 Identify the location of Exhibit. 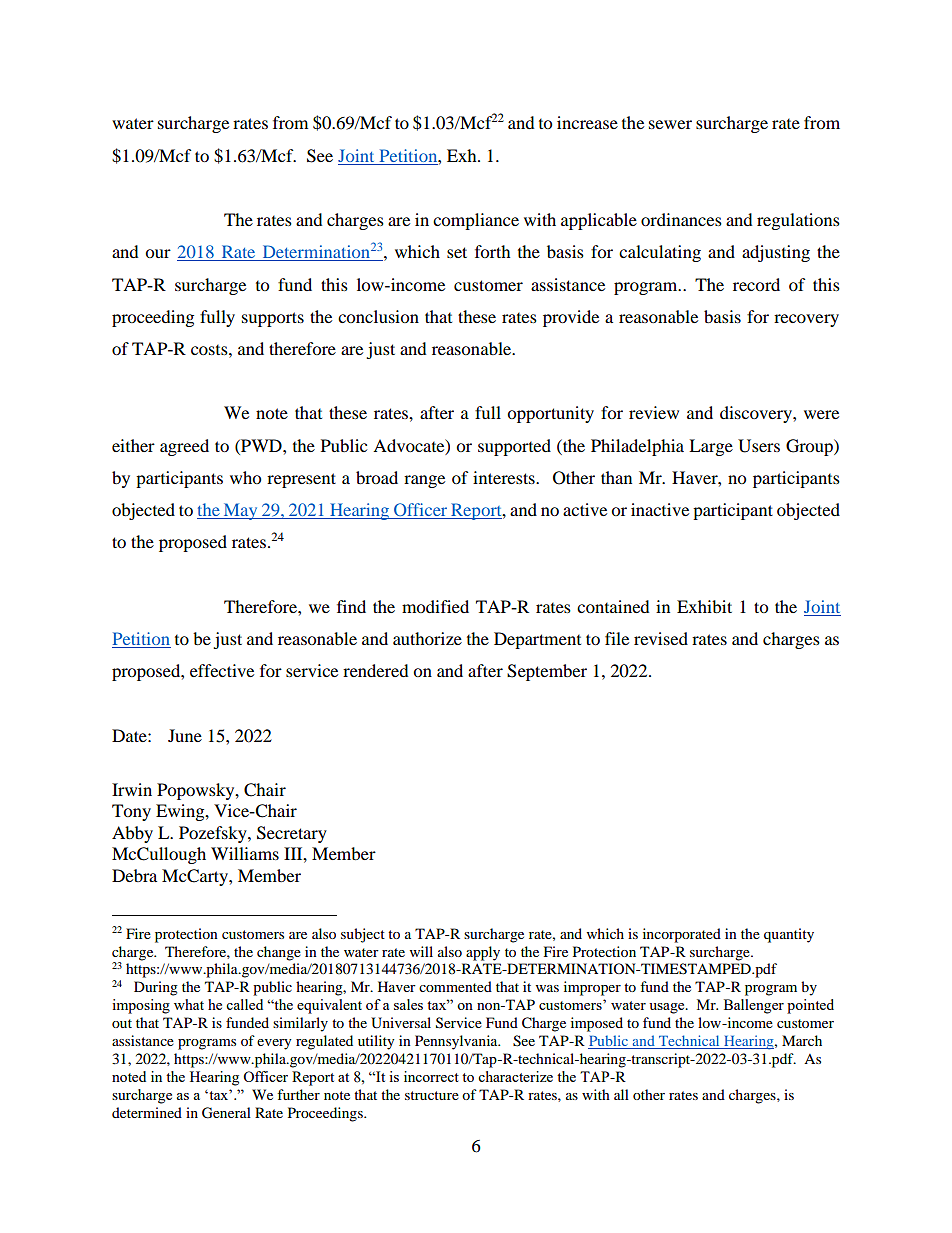
(704, 606).
